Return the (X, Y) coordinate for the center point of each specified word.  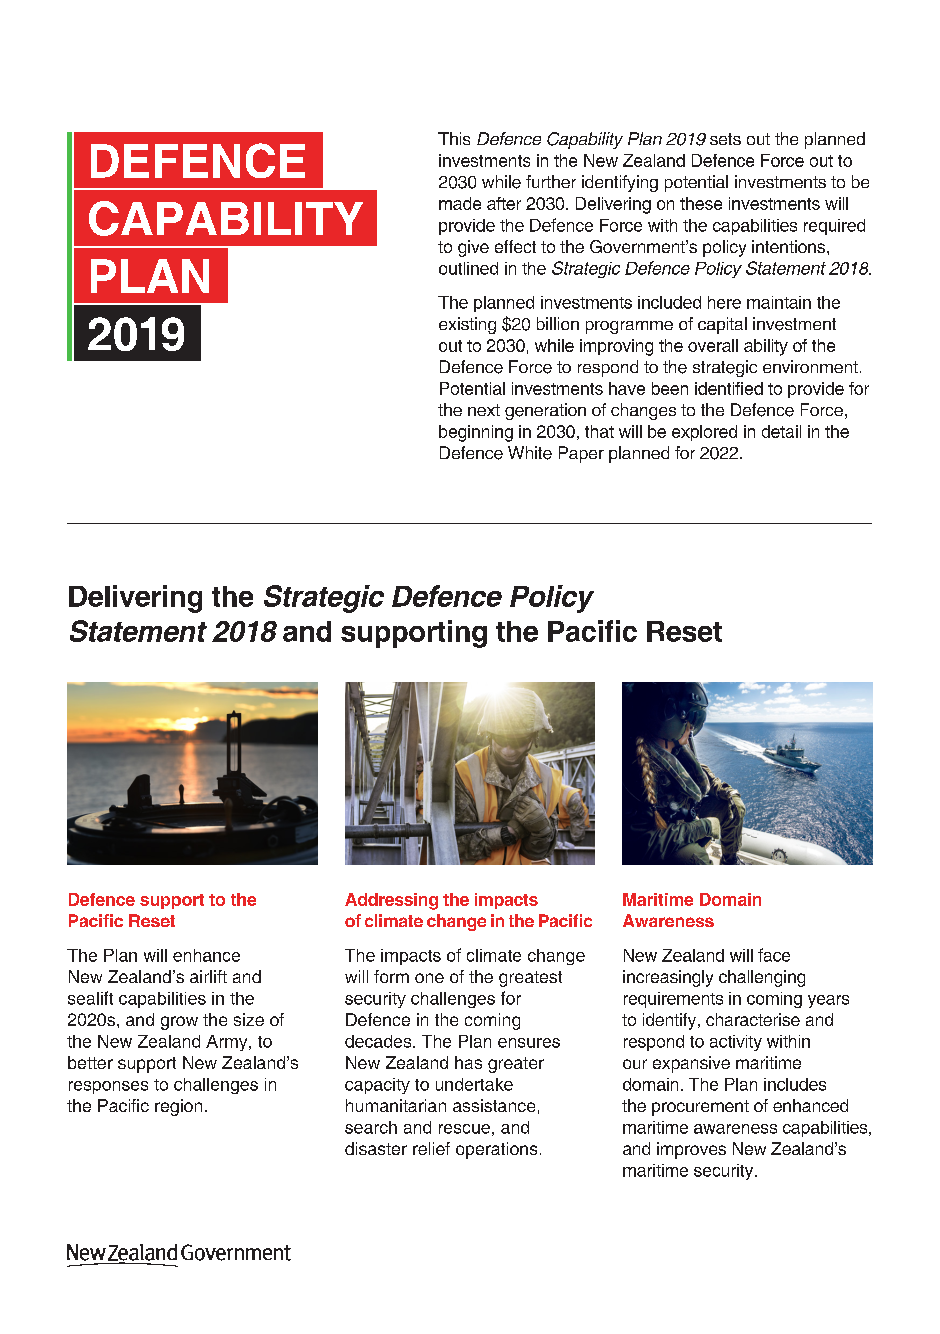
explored (704, 433)
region (178, 1107)
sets (725, 139)
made (460, 203)
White (530, 453)
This (454, 138)
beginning (476, 433)
